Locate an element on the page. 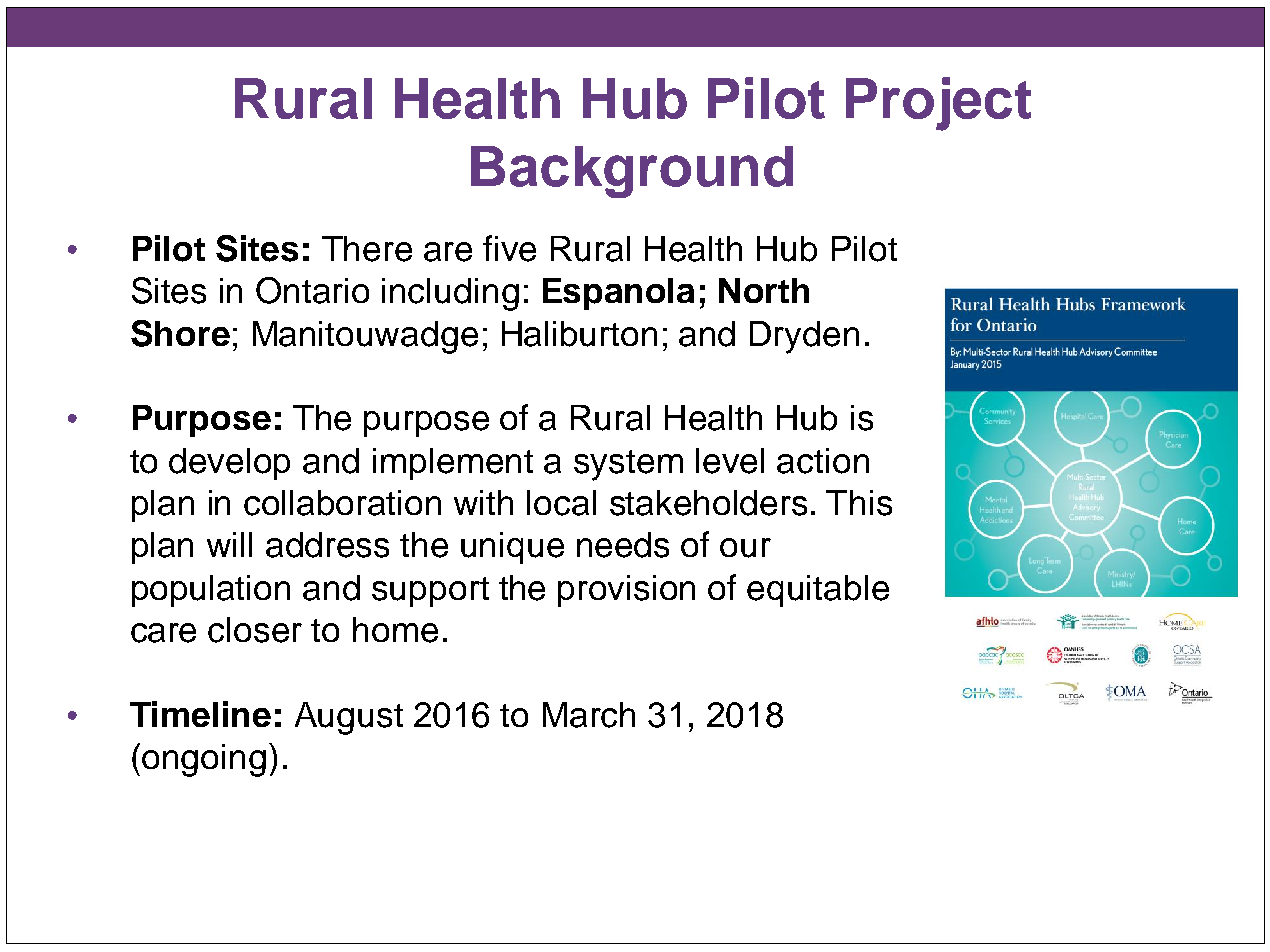 The width and height of the page is (1270, 952). will is located at coordinates (229, 544).
